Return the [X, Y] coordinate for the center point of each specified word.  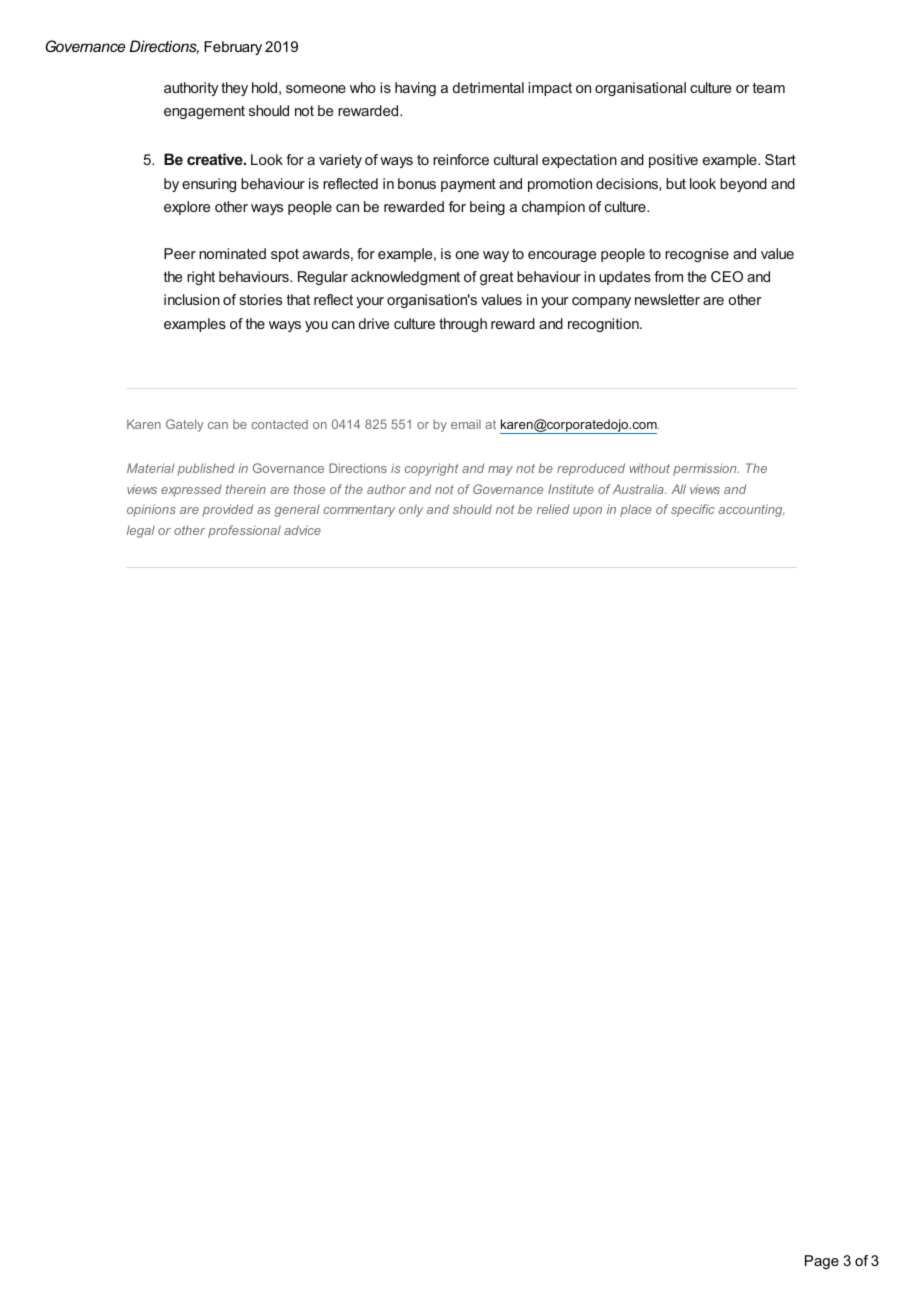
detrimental [488, 87]
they [234, 89]
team [769, 88]
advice [302, 530]
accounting [752, 510]
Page [822, 1262]
